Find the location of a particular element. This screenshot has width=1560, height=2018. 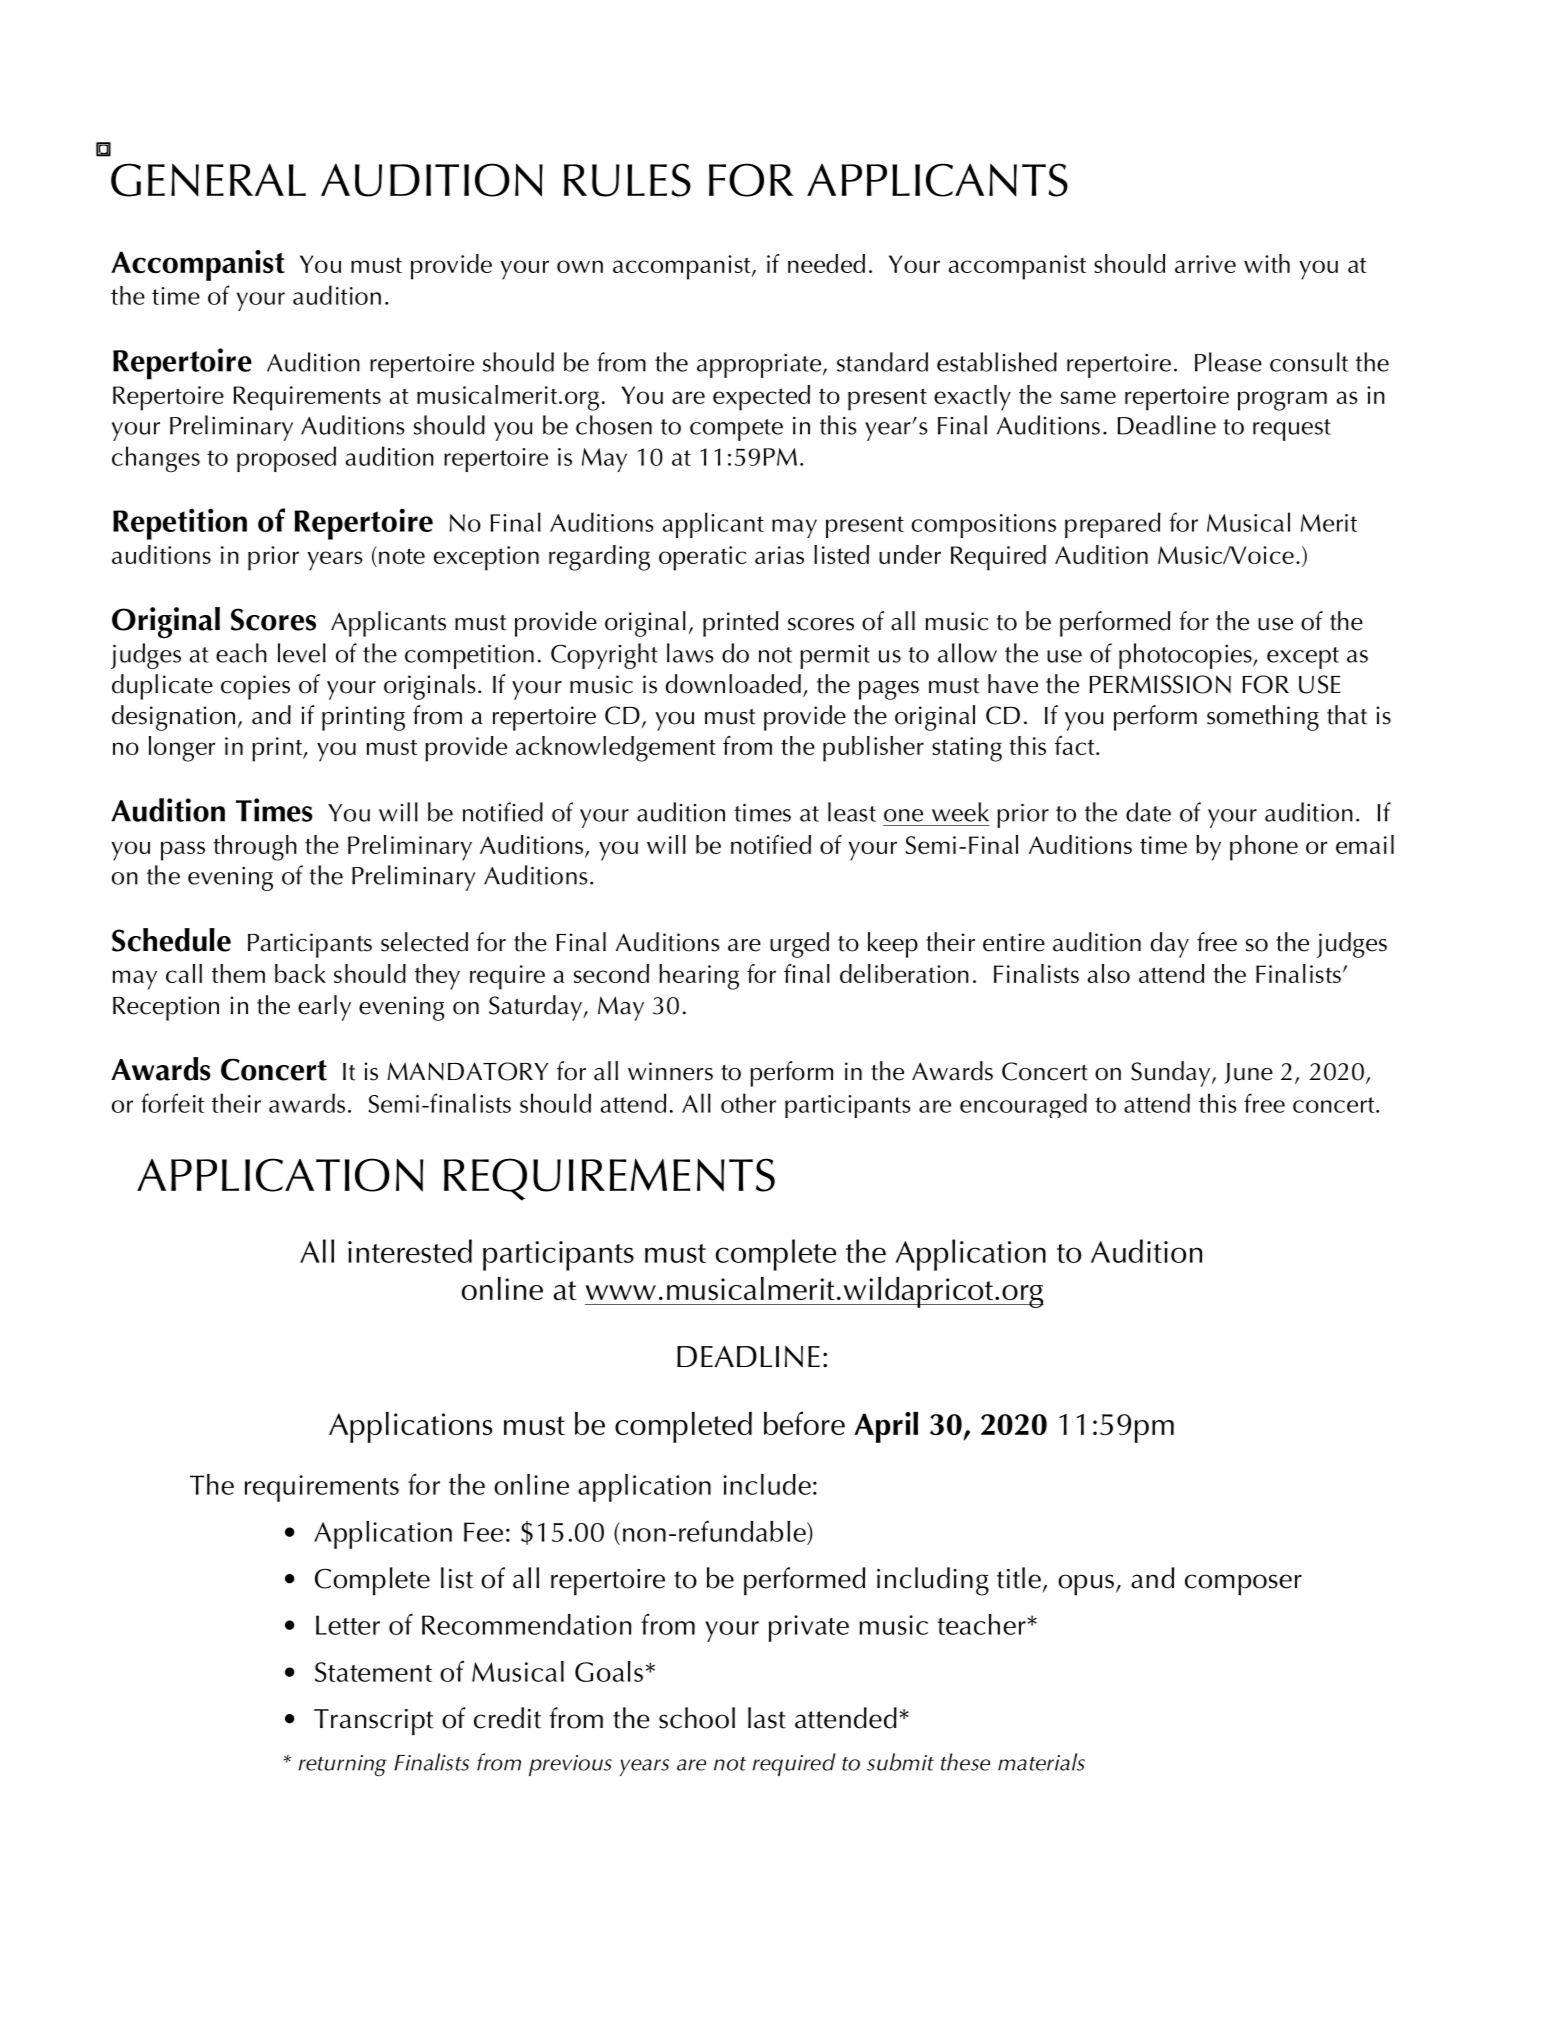

before is located at coordinates (804, 1423).
